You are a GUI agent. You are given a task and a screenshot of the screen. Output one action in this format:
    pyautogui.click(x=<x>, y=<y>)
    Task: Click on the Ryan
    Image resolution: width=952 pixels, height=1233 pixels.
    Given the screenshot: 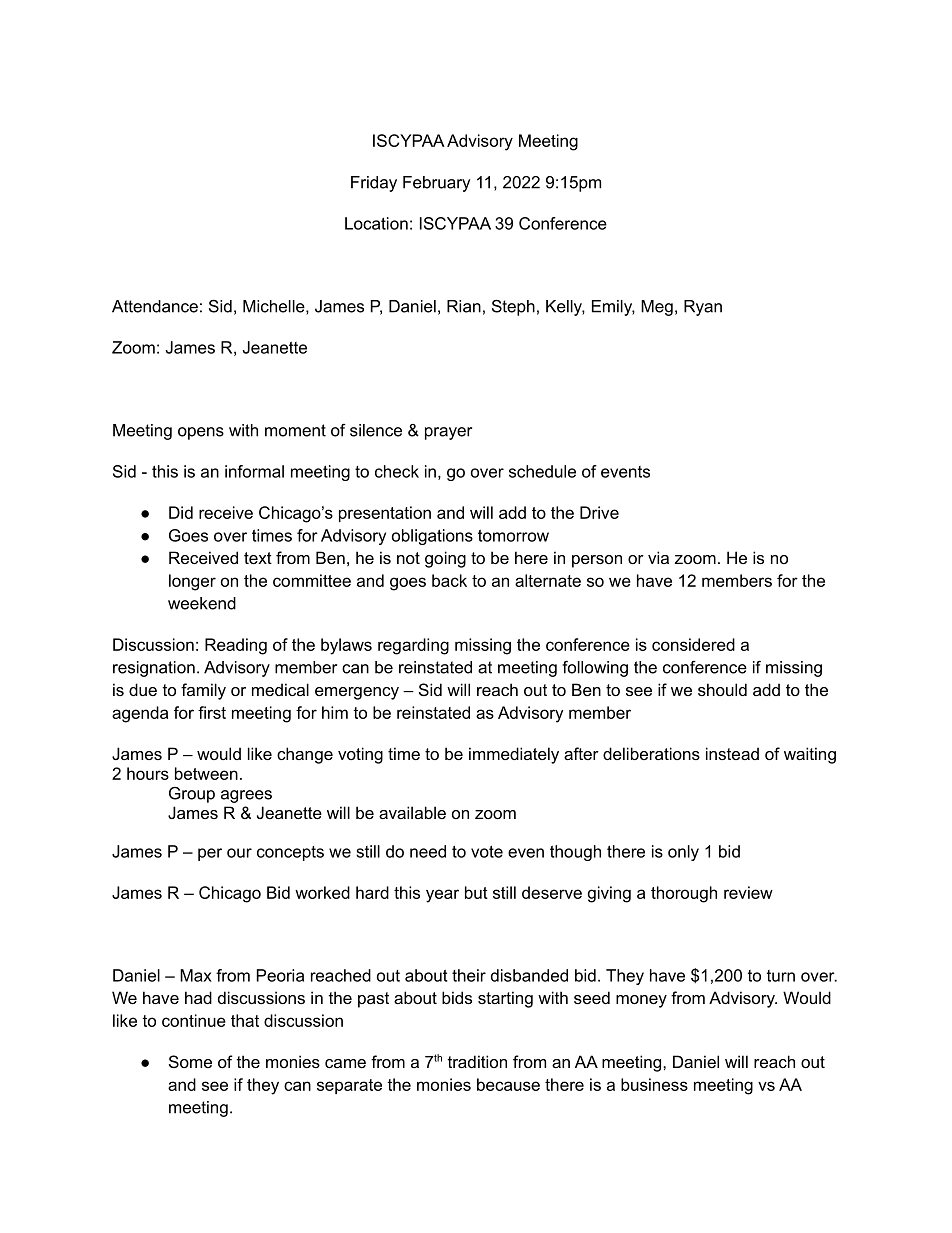 What is the action you would take?
    pyautogui.click(x=703, y=308)
